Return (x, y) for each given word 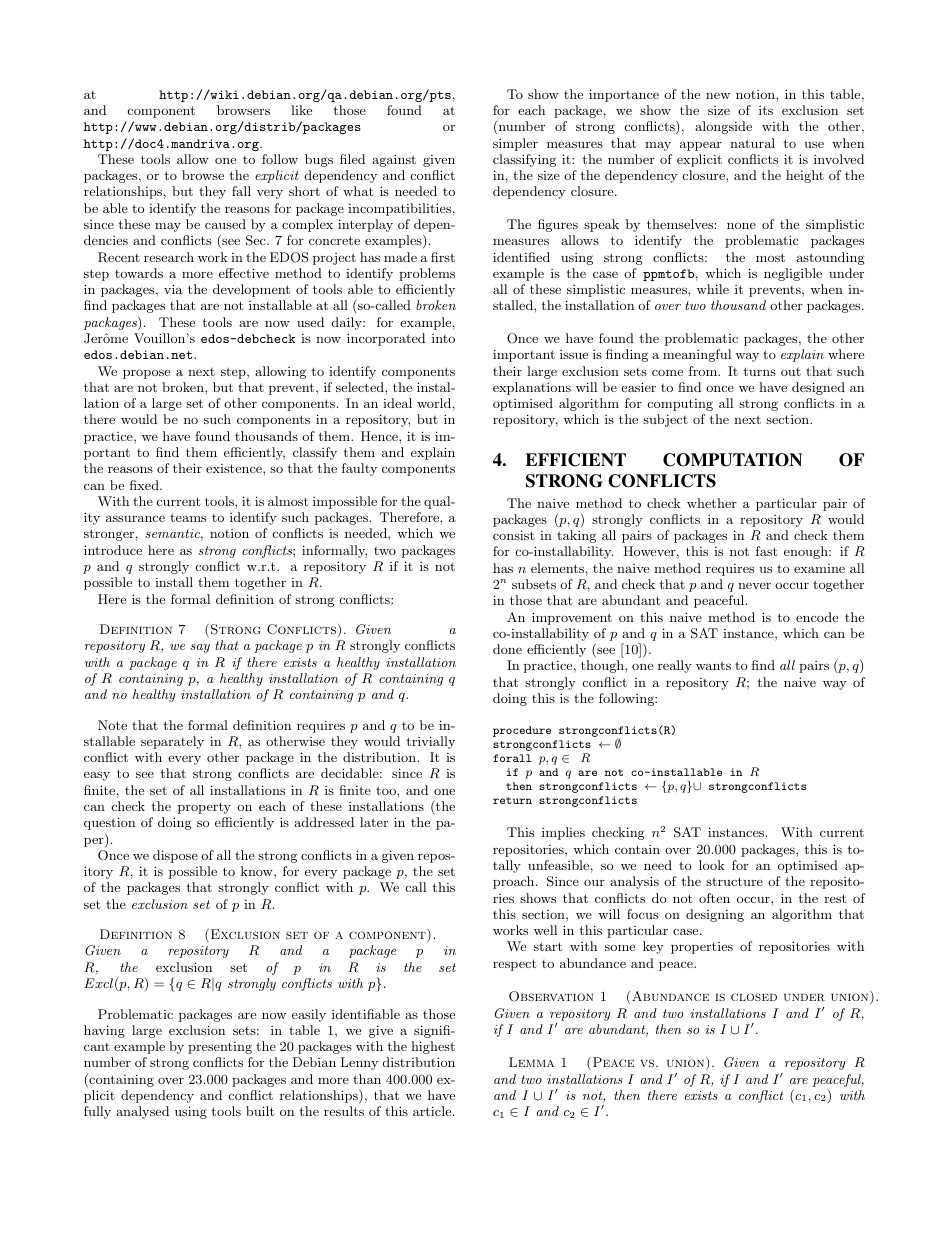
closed (754, 997)
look (712, 865)
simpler (515, 144)
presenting (220, 1048)
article (432, 1111)
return (512, 800)
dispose (175, 856)
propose (146, 374)
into (443, 338)
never (754, 586)
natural (752, 143)
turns (759, 371)
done (507, 649)
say (200, 648)
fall (241, 191)
